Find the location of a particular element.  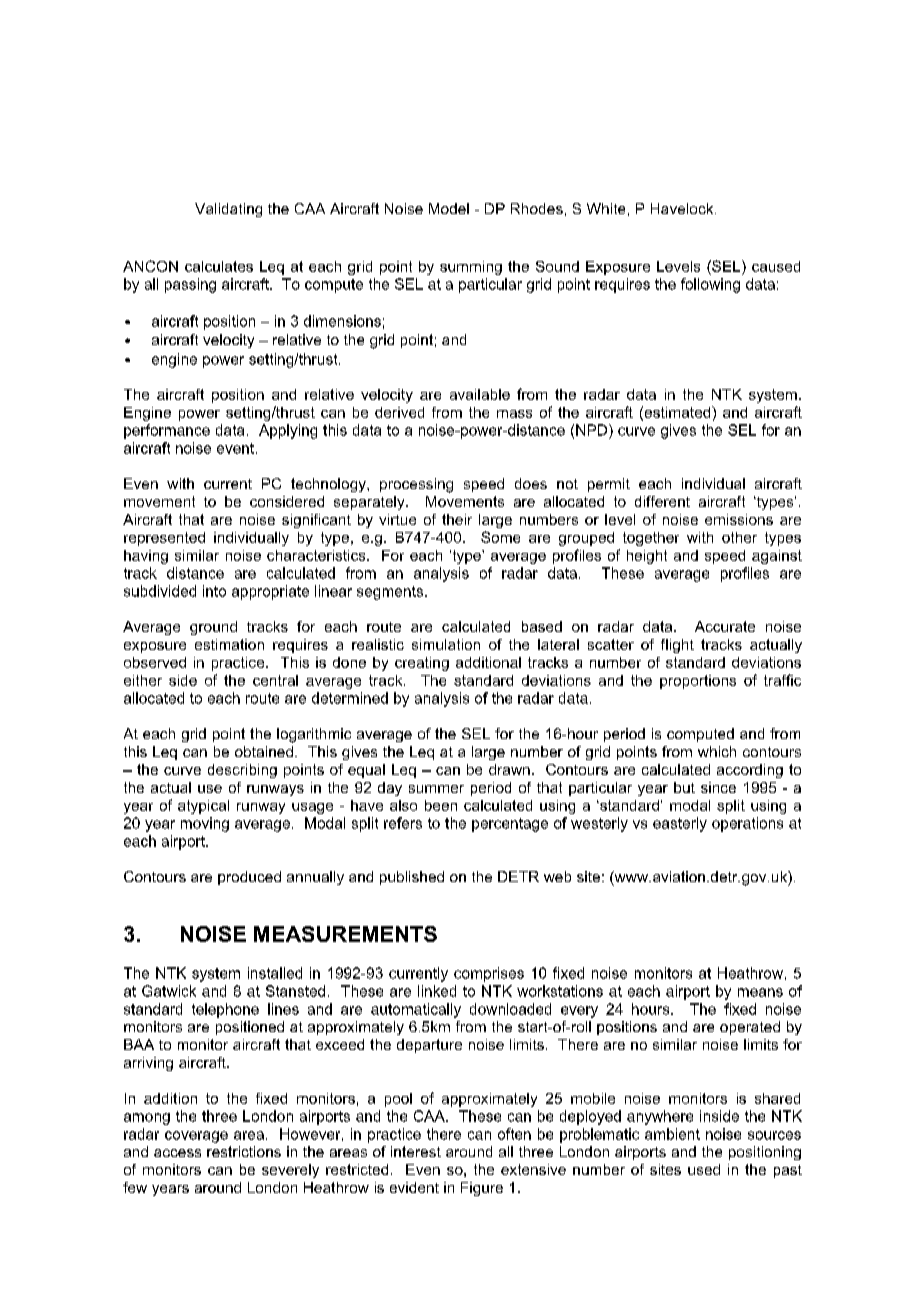

Figure is located at coordinates (482, 1189).
